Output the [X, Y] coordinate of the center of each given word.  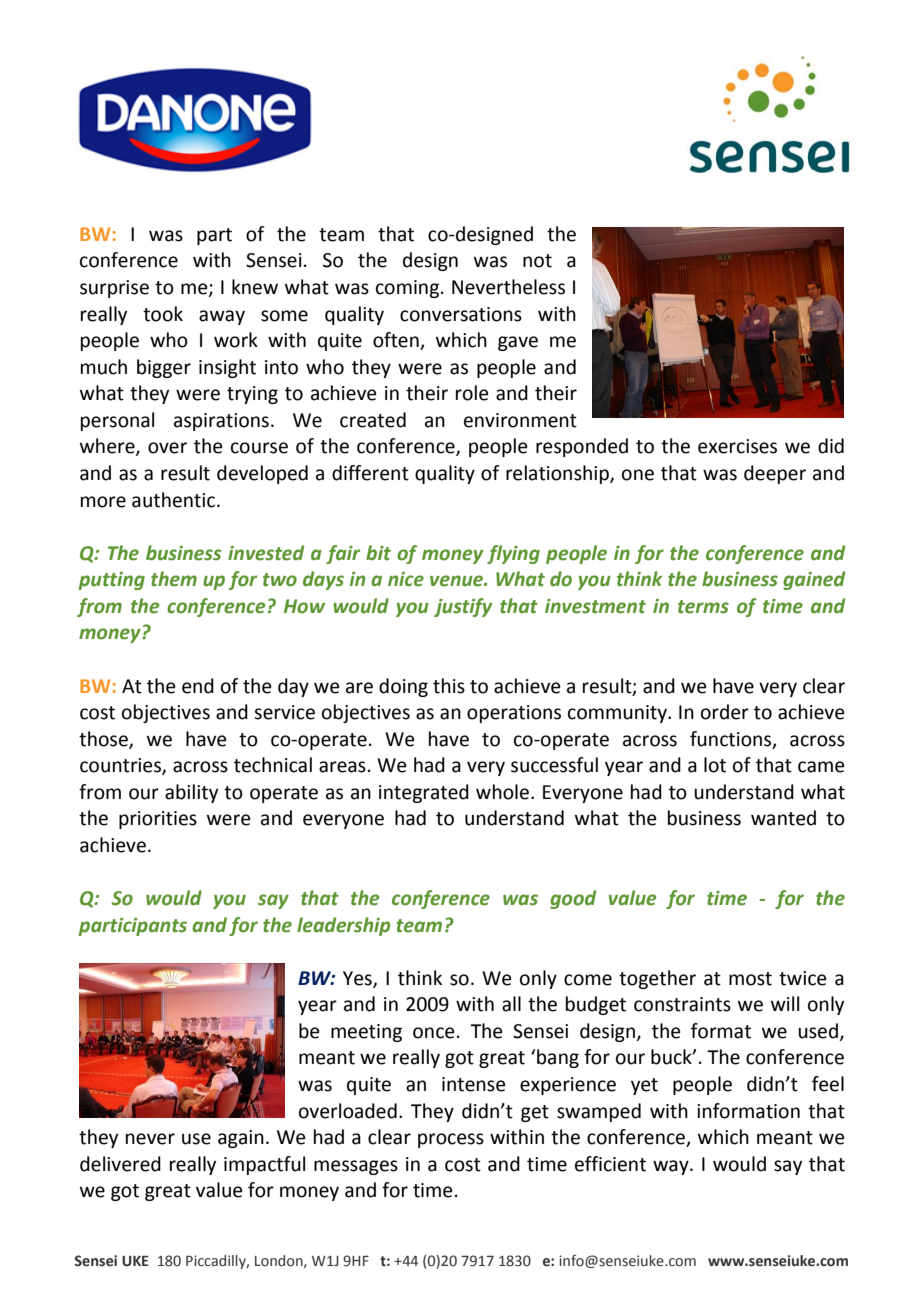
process [451, 1140]
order [725, 712]
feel [828, 1084]
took [163, 314]
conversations [461, 314]
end [198, 686]
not [537, 261]
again [241, 1139]
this [449, 686]
